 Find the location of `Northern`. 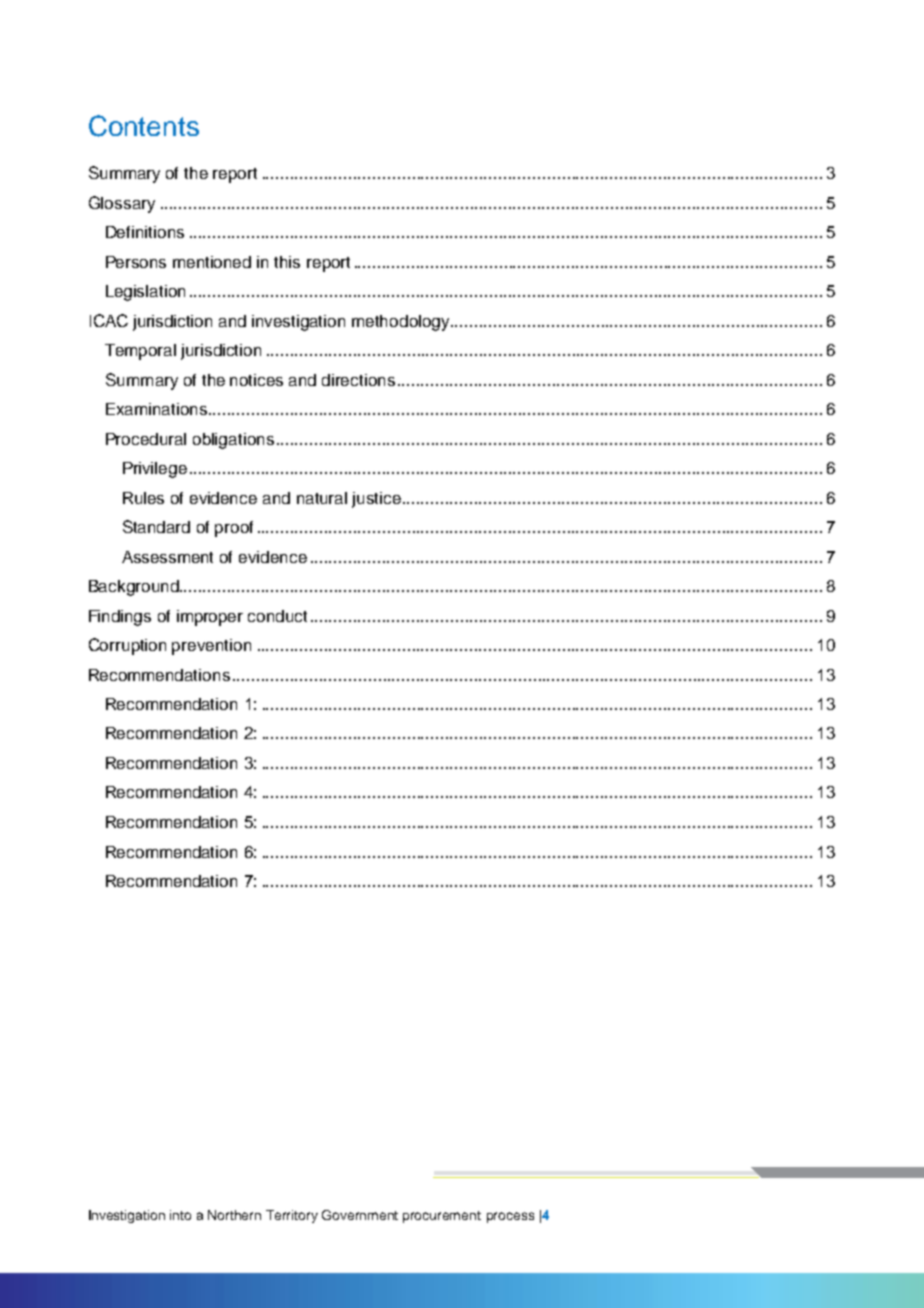

Northern is located at coordinates (234, 1215).
